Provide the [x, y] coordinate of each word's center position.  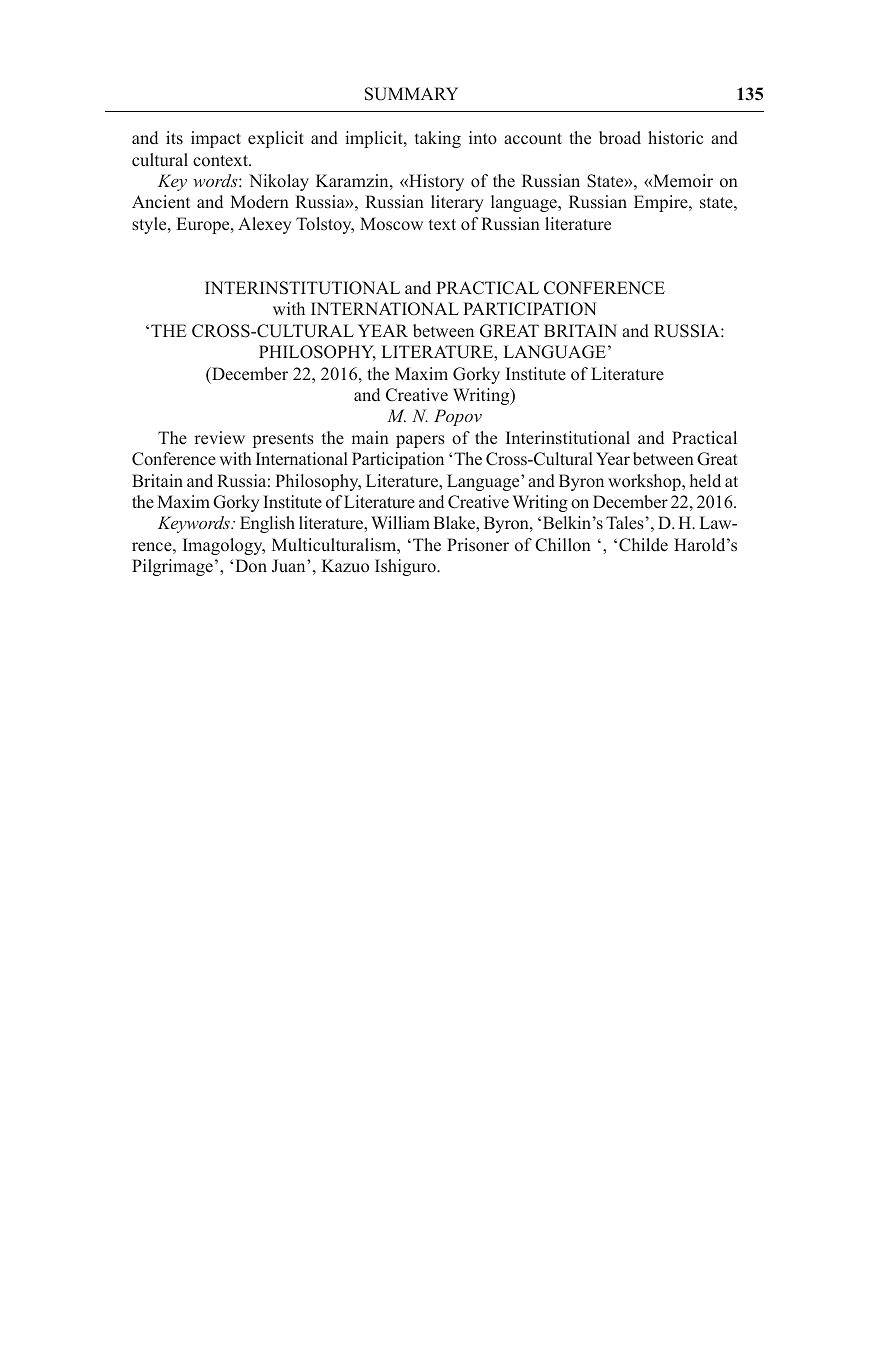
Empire [662, 203]
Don [251, 566]
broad [620, 138]
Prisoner [478, 545]
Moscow [391, 224]
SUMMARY [411, 94]
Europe [204, 225]
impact [216, 139]
